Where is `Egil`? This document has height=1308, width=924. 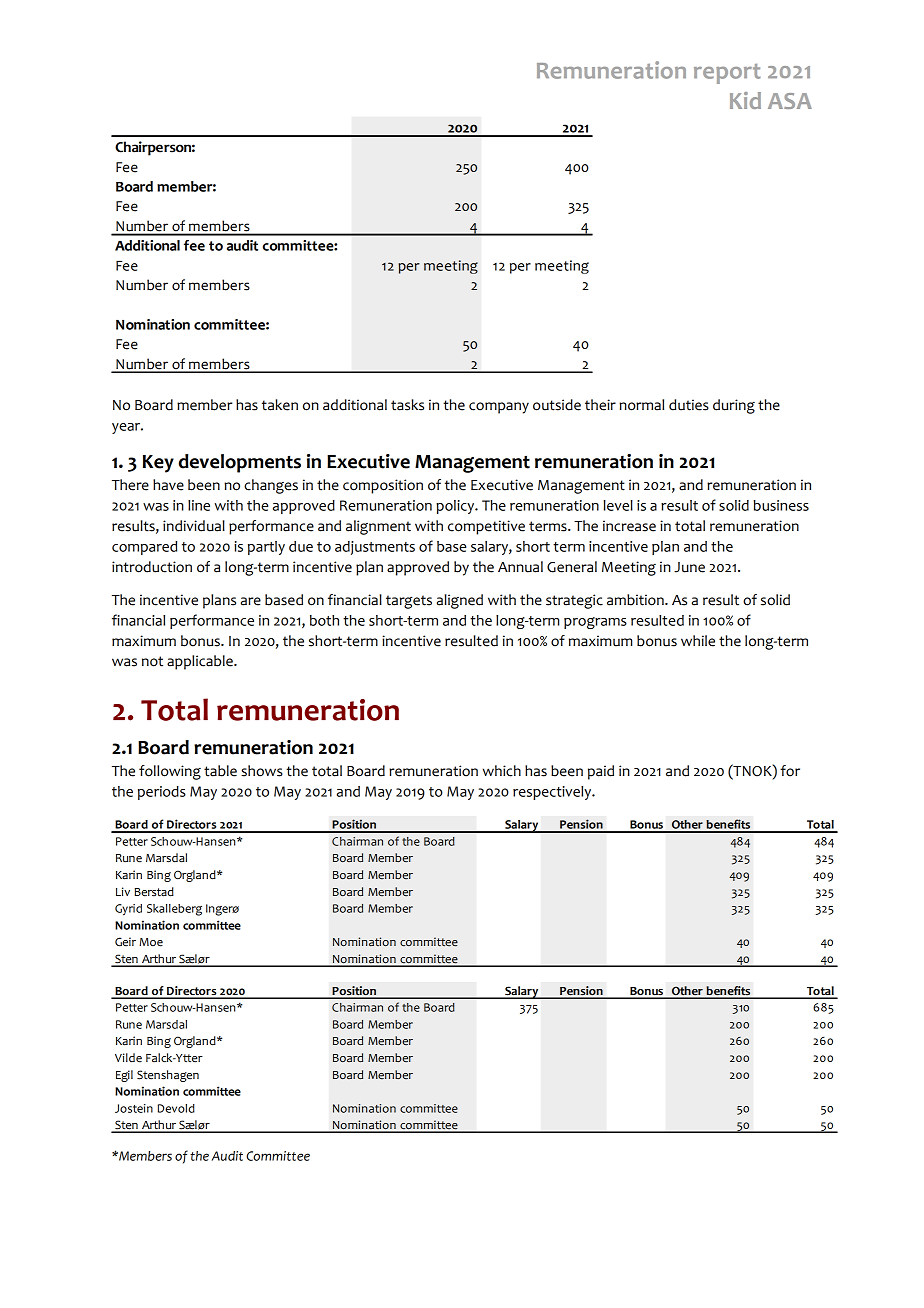
Egil is located at coordinates (124, 1076).
